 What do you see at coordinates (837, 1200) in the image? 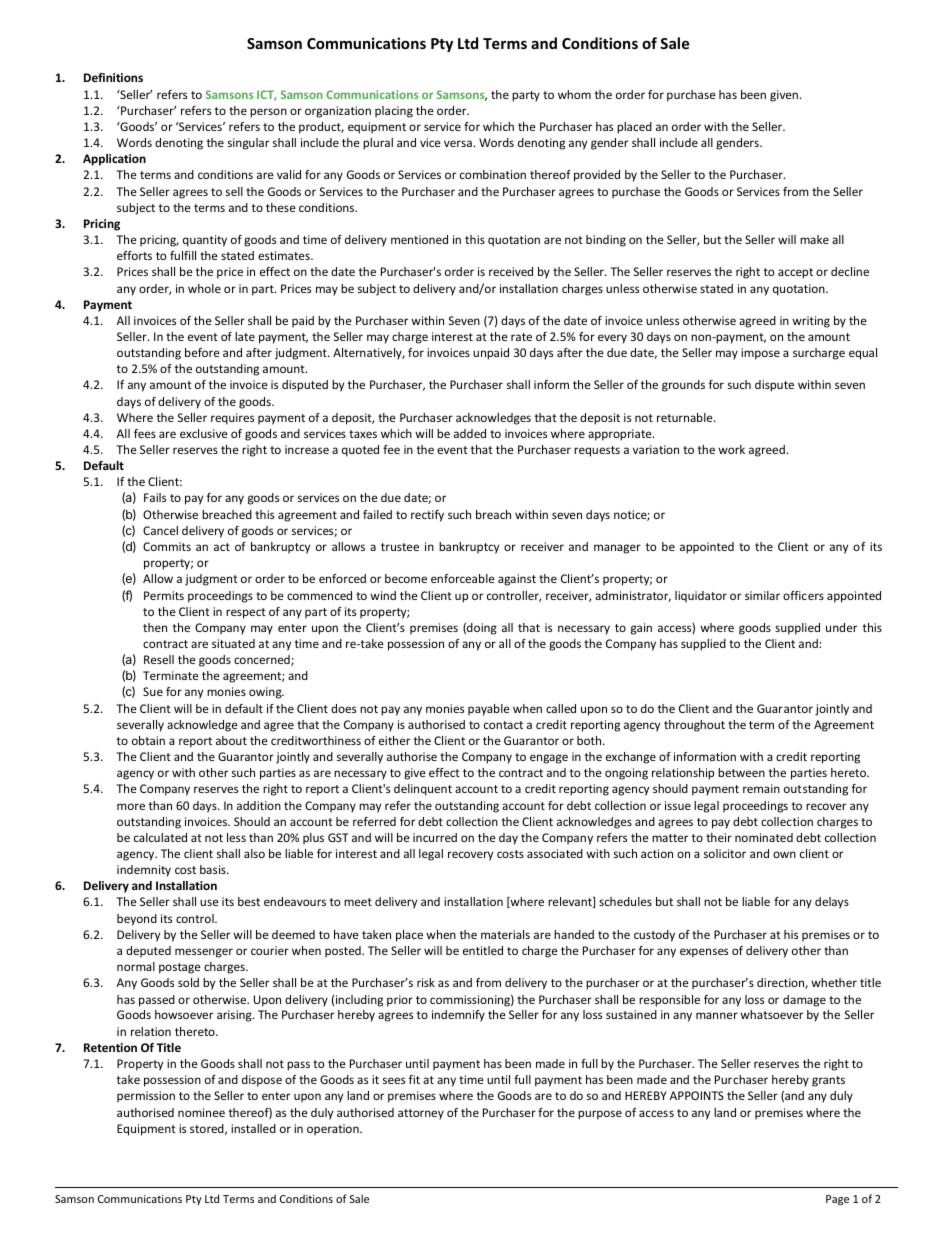
I see `Page` at bounding box center [837, 1200].
